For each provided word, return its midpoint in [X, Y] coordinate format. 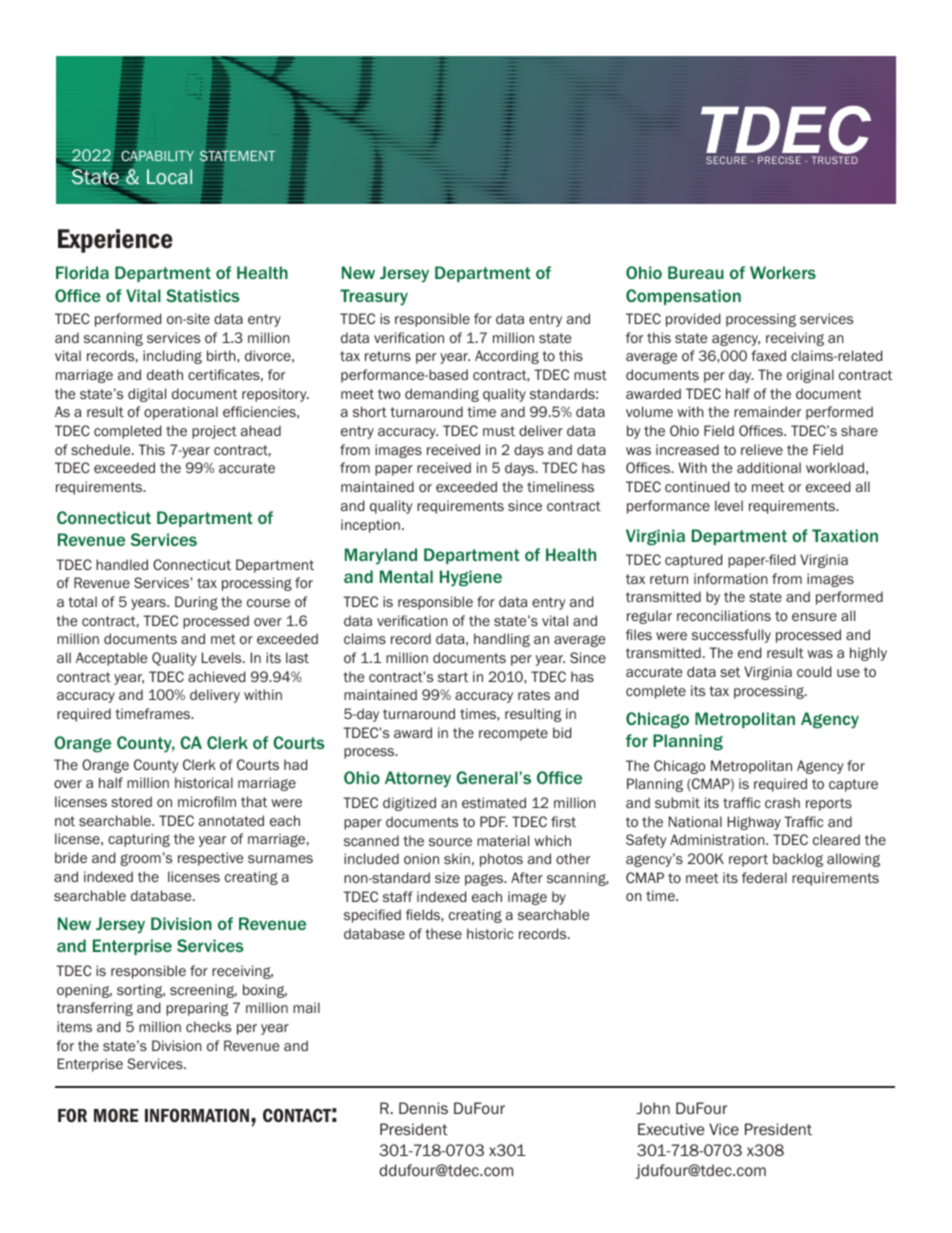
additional [769, 467]
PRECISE [779, 160]
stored [131, 801]
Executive [671, 1129]
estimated [494, 802]
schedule [102, 449]
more [116, 1115]
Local [169, 176]
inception [370, 526]
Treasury [374, 297]
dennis [423, 1108]
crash [782, 802]
